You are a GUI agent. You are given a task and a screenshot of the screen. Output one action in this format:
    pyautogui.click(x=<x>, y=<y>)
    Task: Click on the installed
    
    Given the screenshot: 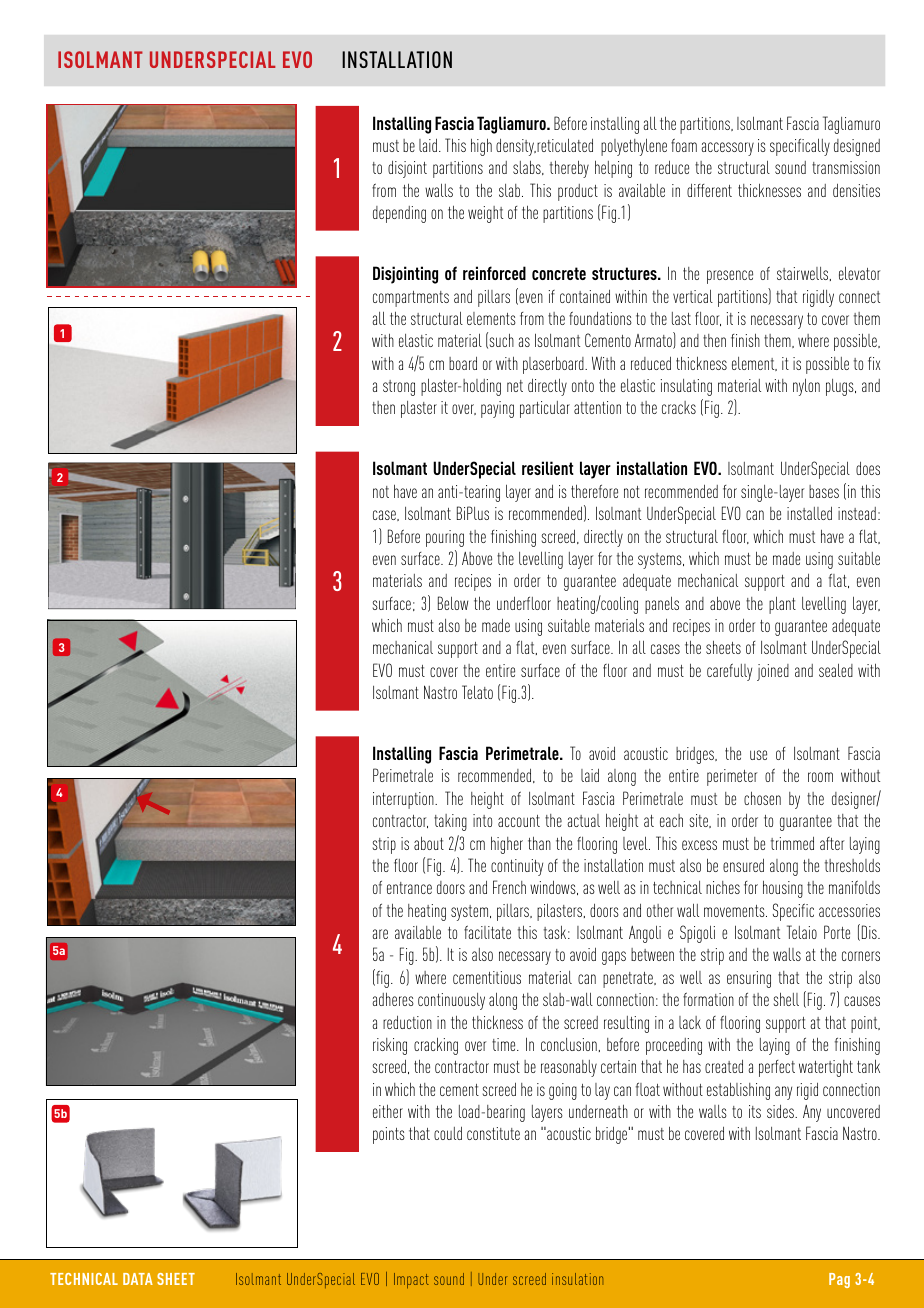 What is the action you would take?
    pyautogui.click(x=809, y=513)
